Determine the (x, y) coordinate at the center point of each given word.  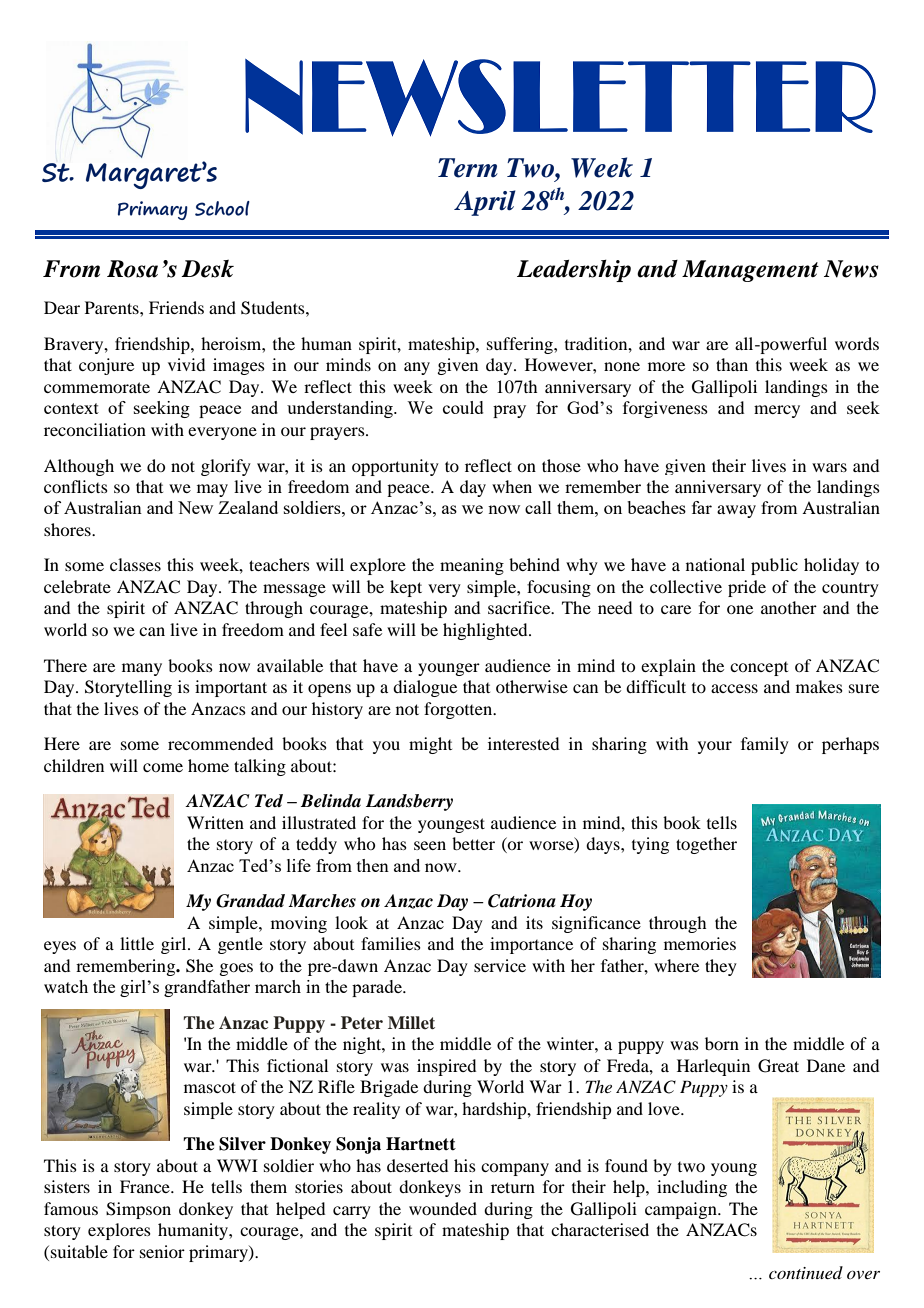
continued (806, 1272)
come (163, 767)
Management (750, 271)
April (485, 203)
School (222, 208)
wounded (443, 1208)
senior (162, 1251)
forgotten (459, 710)
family (765, 745)
